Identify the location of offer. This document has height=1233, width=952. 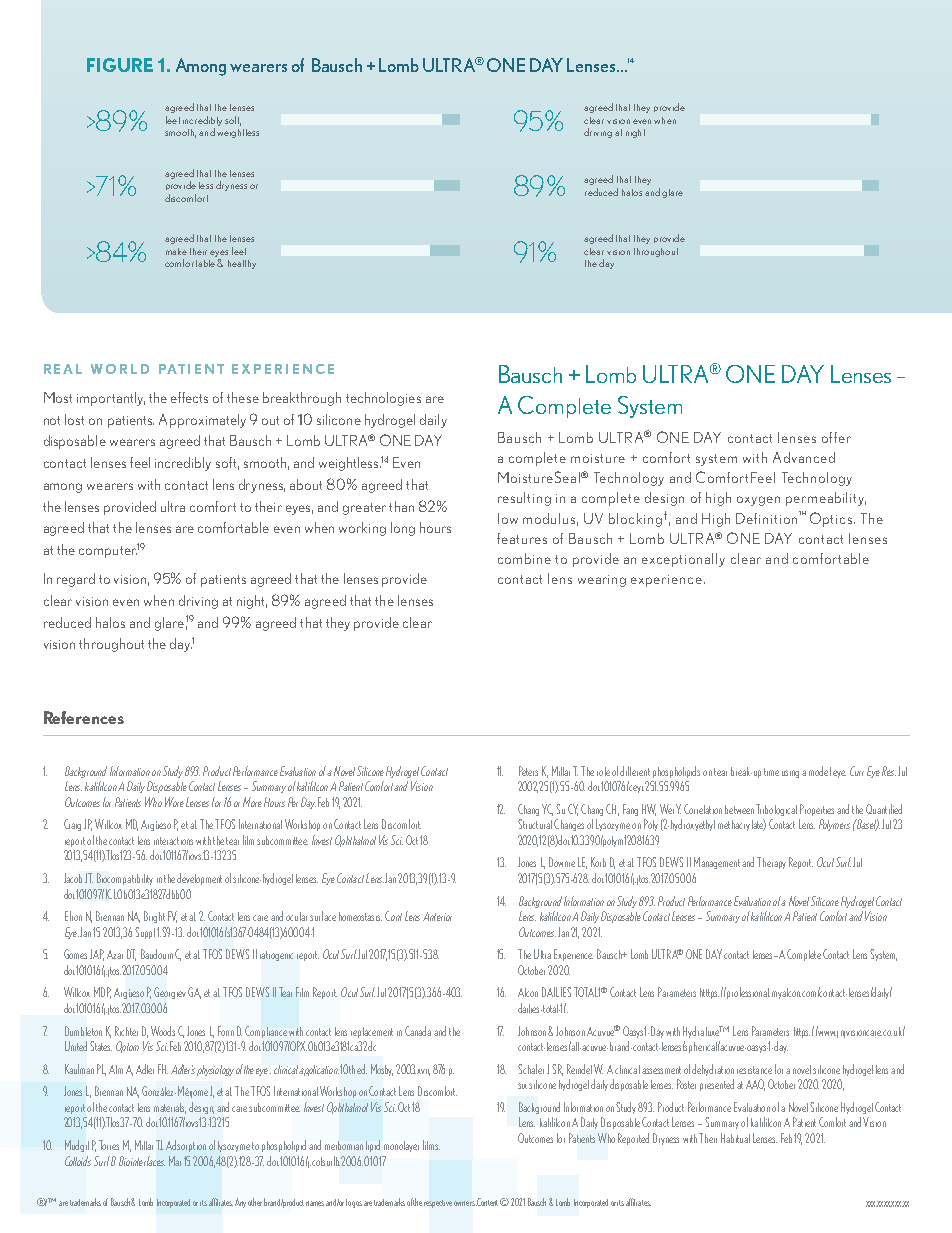
(836, 437).
